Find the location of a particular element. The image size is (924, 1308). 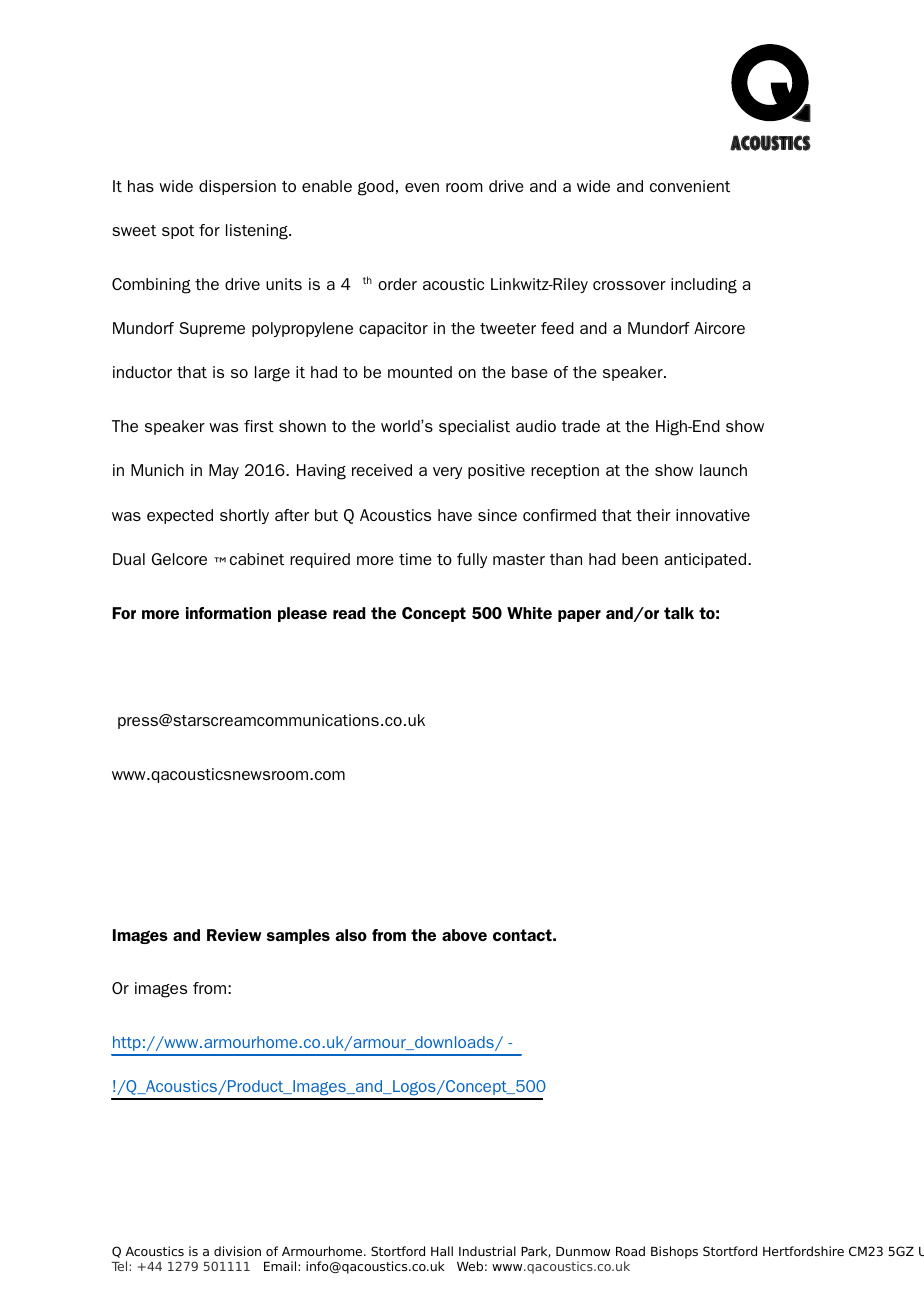

spot is located at coordinates (178, 232).
